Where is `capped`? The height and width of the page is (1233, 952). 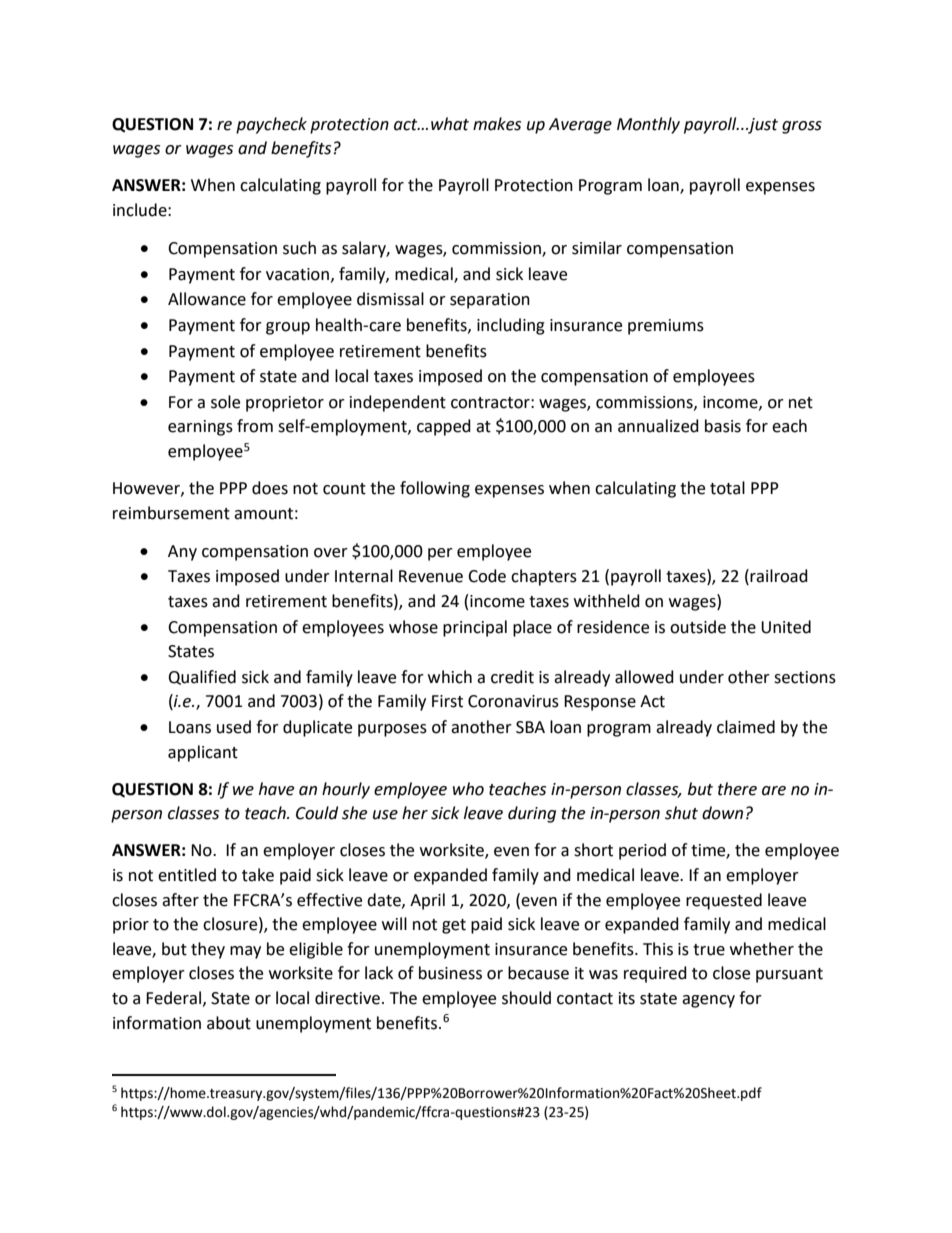
capped is located at coordinates (444, 427).
